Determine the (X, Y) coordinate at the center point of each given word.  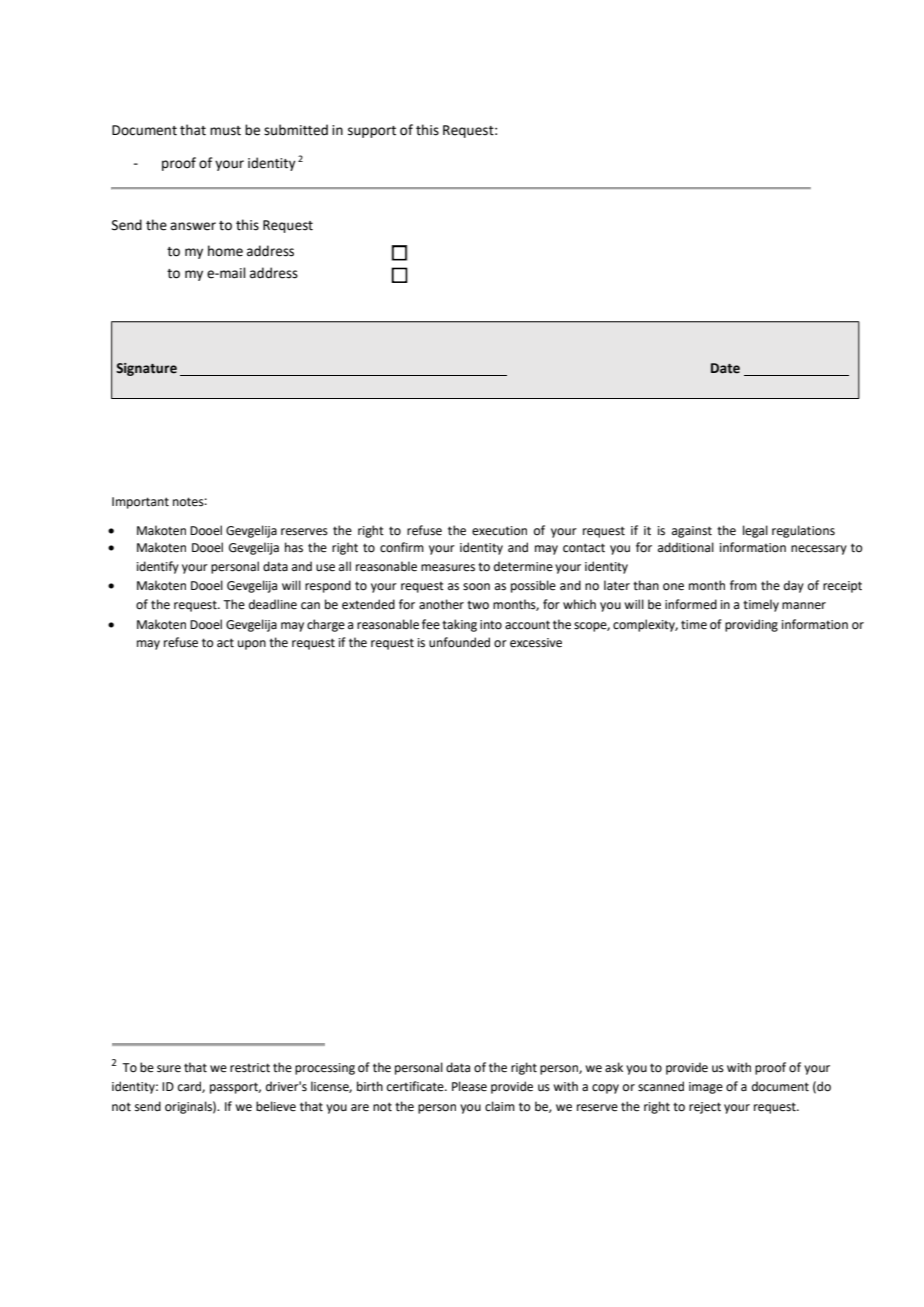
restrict (250, 1068)
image (706, 1088)
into (491, 625)
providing (751, 625)
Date (725, 368)
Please (469, 1086)
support (372, 132)
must (225, 131)
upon (252, 645)
